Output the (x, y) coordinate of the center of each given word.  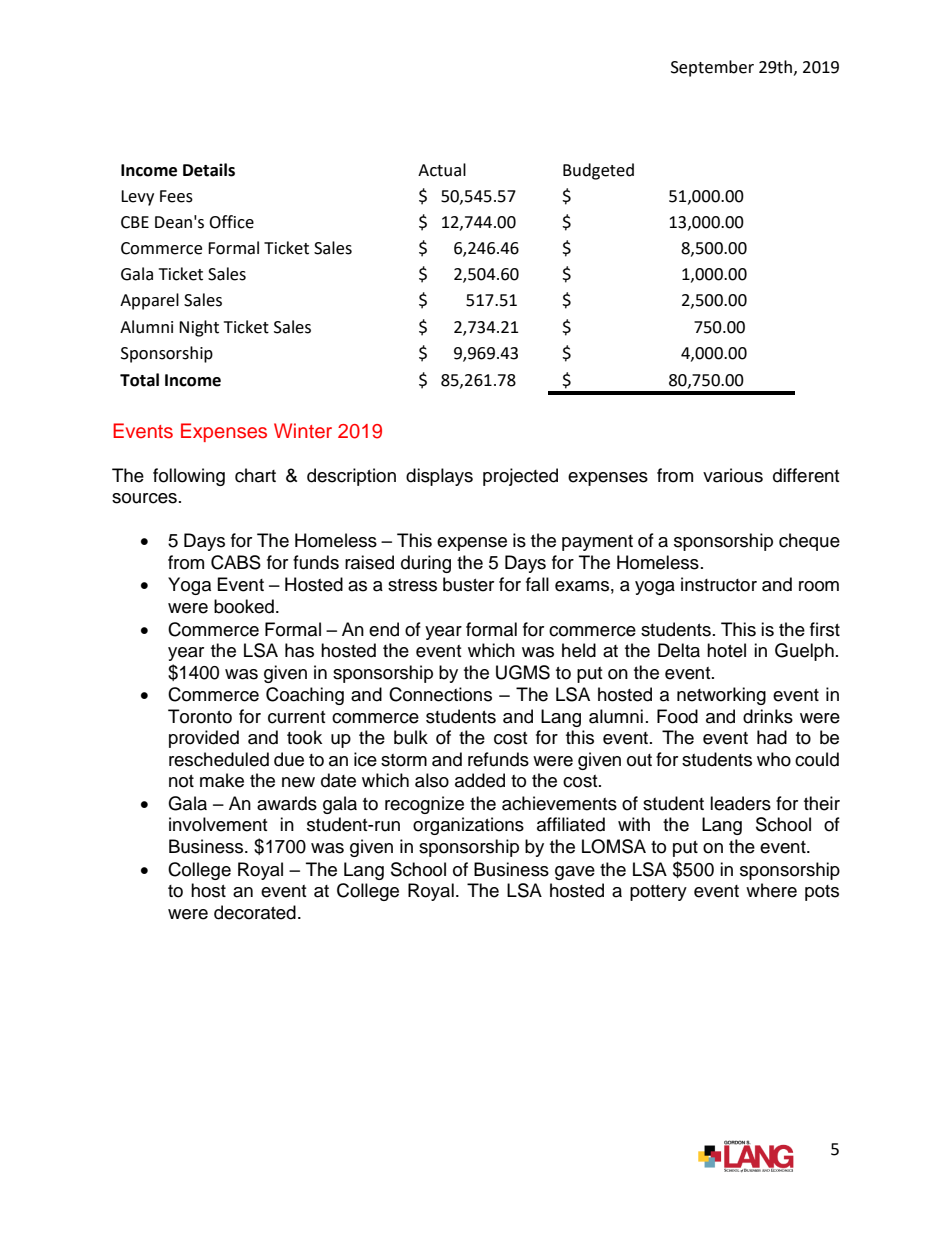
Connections (440, 694)
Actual (442, 170)
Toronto (200, 716)
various (733, 475)
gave (575, 873)
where (771, 890)
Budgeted (598, 171)
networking (721, 696)
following (189, 477)
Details (209, 170)
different (806, 475)
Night (199, 328)
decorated (255, 912)
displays (439, 477)
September (712, 68)
